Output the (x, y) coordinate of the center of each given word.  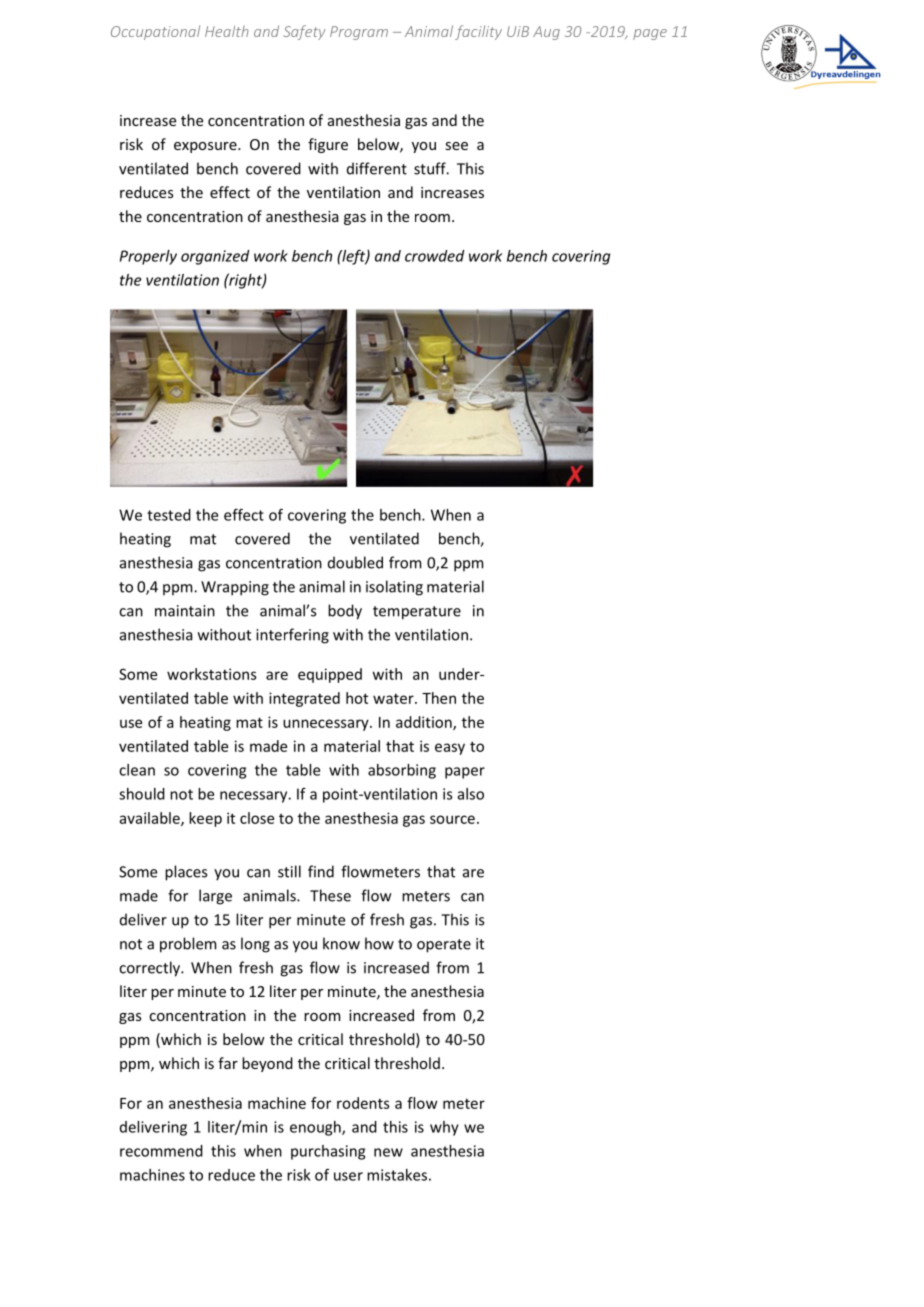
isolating (394, 588)
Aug (546, 33)
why (444, 1128)
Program (359, 33)
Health (226, 31)
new (388, 1152)
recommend (161, 1151)
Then (439, 698)
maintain (185, 611)
